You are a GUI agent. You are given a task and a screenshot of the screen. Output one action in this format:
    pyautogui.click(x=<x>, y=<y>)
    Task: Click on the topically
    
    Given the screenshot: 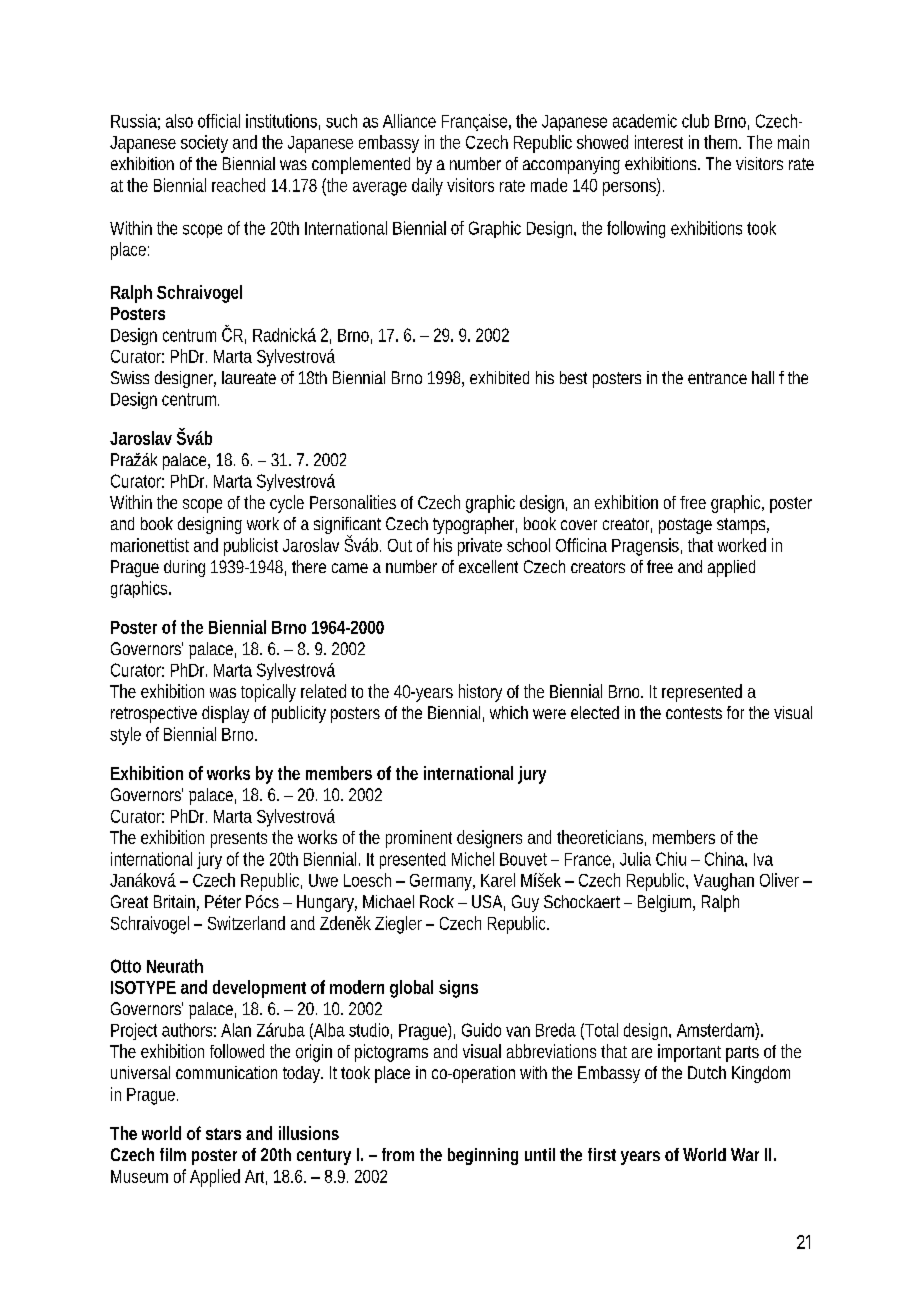 What is the action you would take?
    pyautogui.click(x=268, y=693)
